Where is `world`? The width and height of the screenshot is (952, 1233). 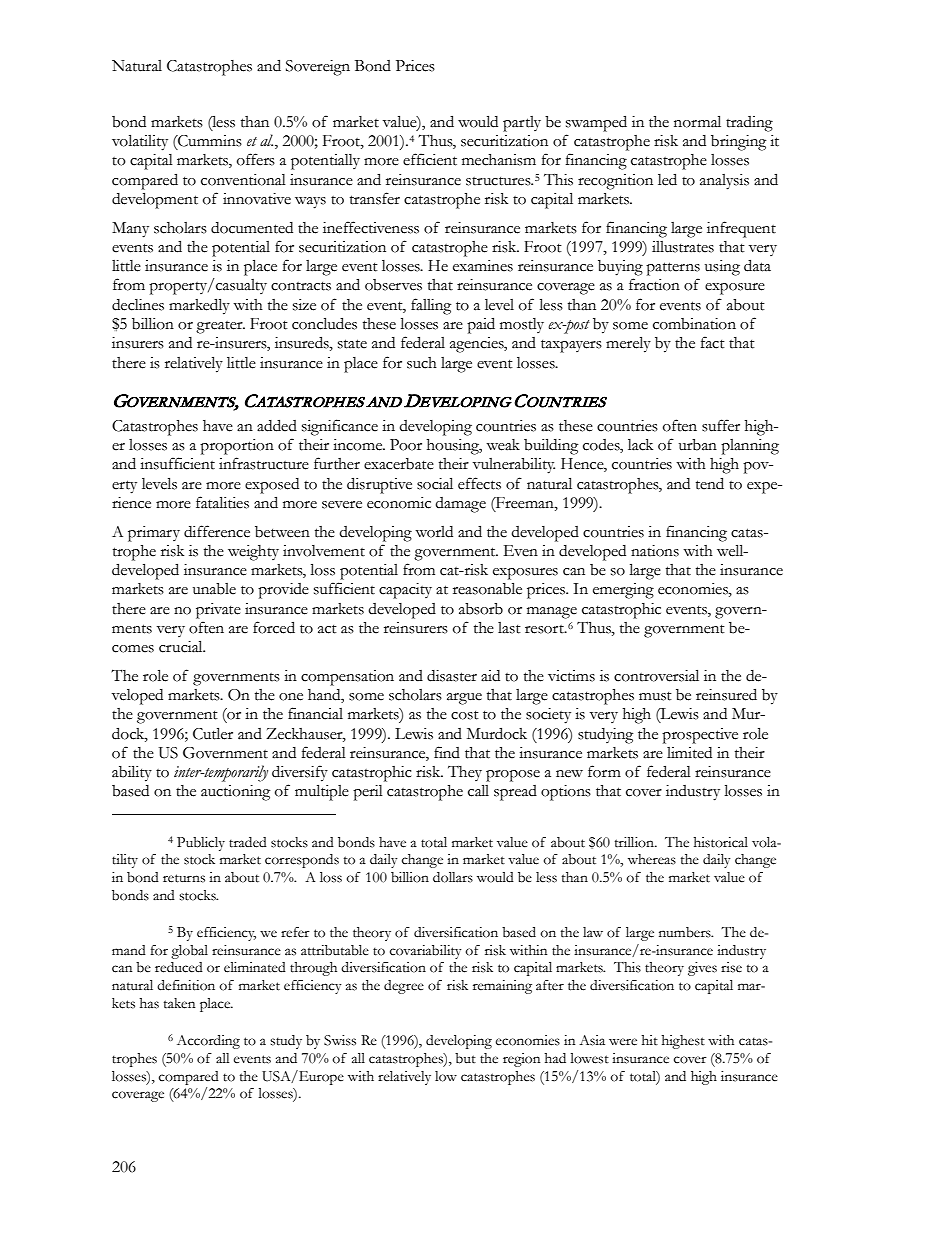
world is located at coordinates (434, 532).
